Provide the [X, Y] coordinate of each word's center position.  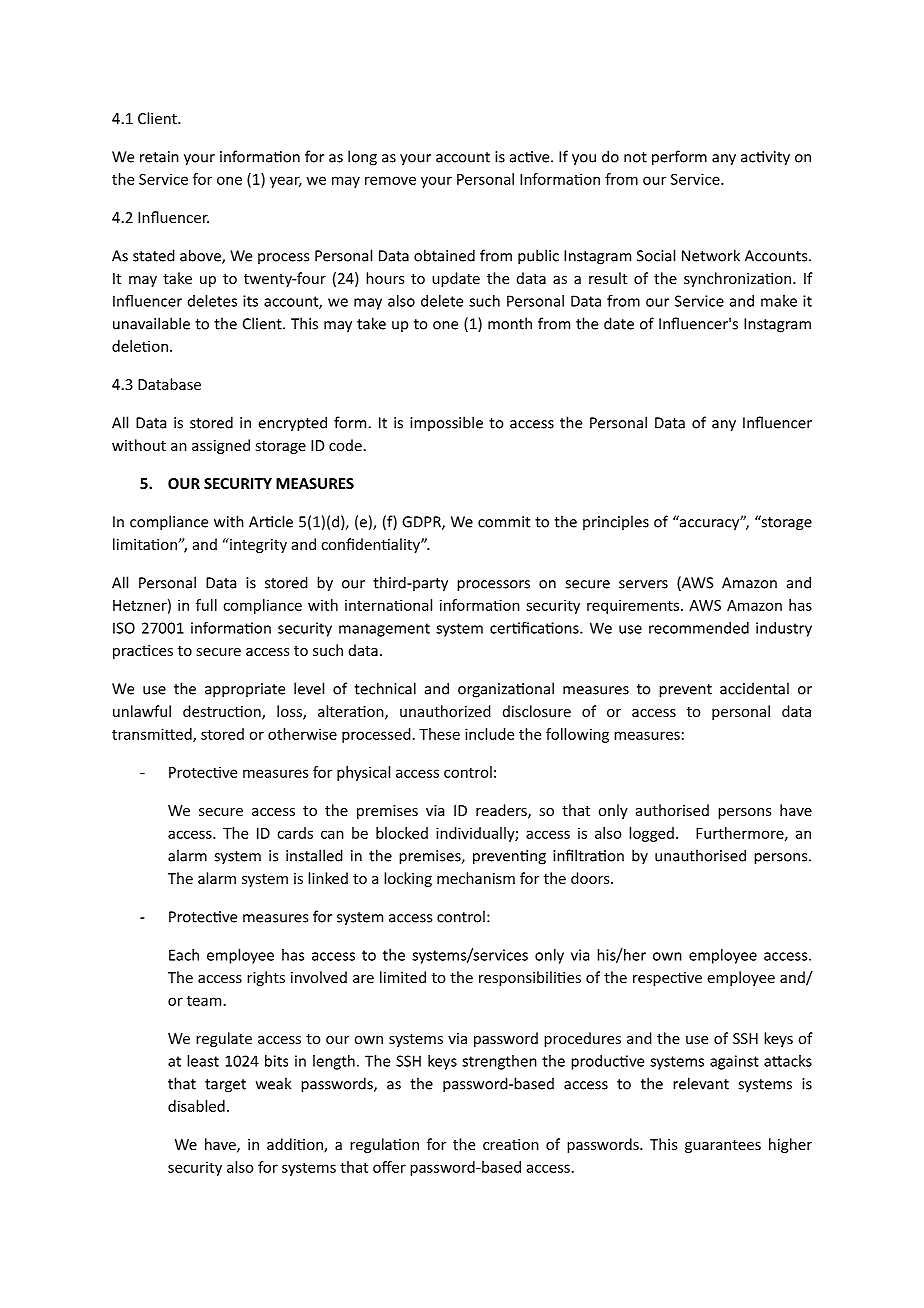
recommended [699, 628]
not [635, 157]
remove [390, 180]
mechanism [476, 878]
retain [159, 157]
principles [616, 522]
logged [651, 834]
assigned [221, 446]
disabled [196, 1106]
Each [184, 955]
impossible [446, 423]
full [206, 605]
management [384, 630]
